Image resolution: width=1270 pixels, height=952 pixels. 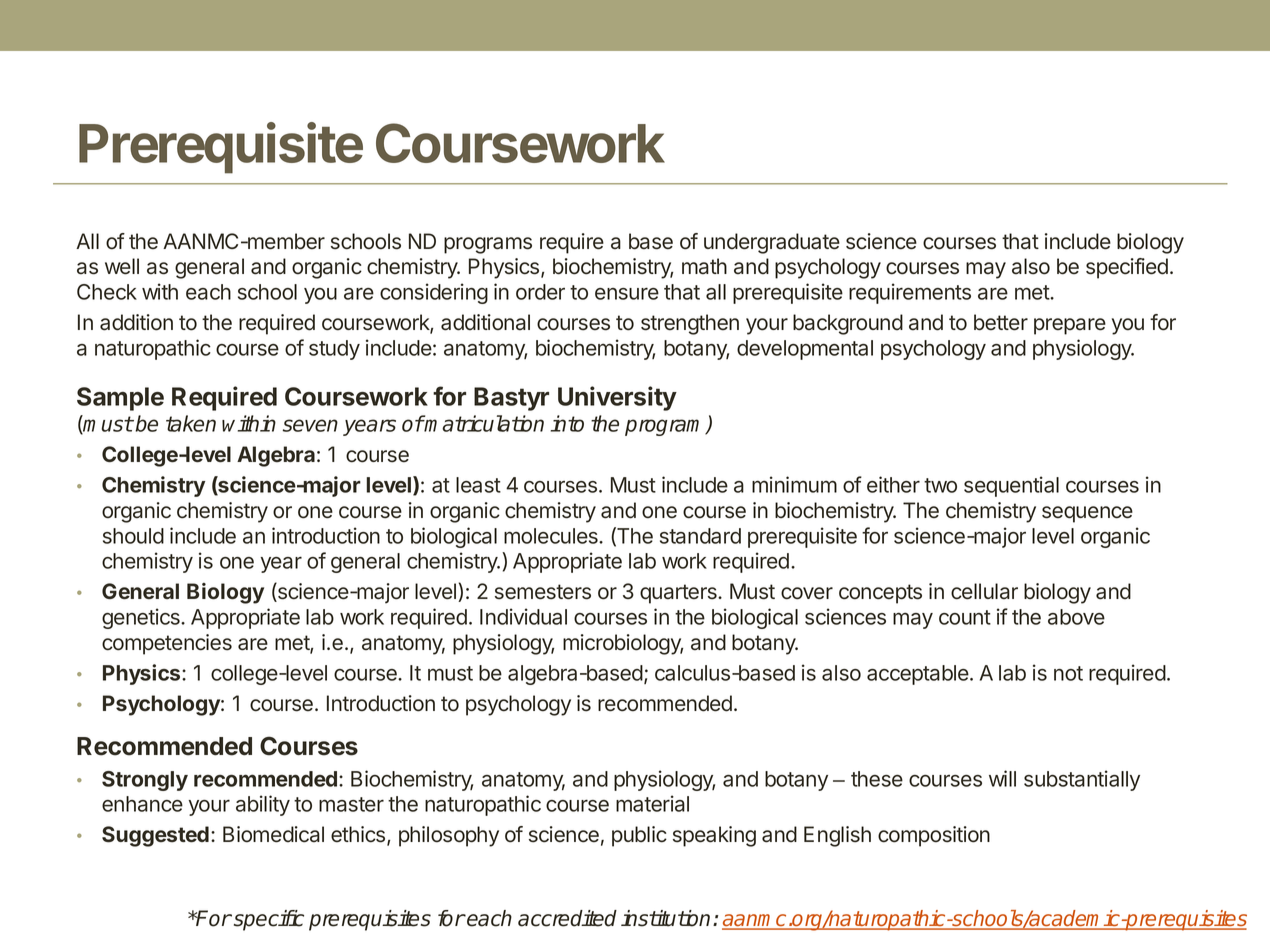 What do you see at coordinates (665, 918) in the page?
I see `institution` at bounding box center [665, 918].
